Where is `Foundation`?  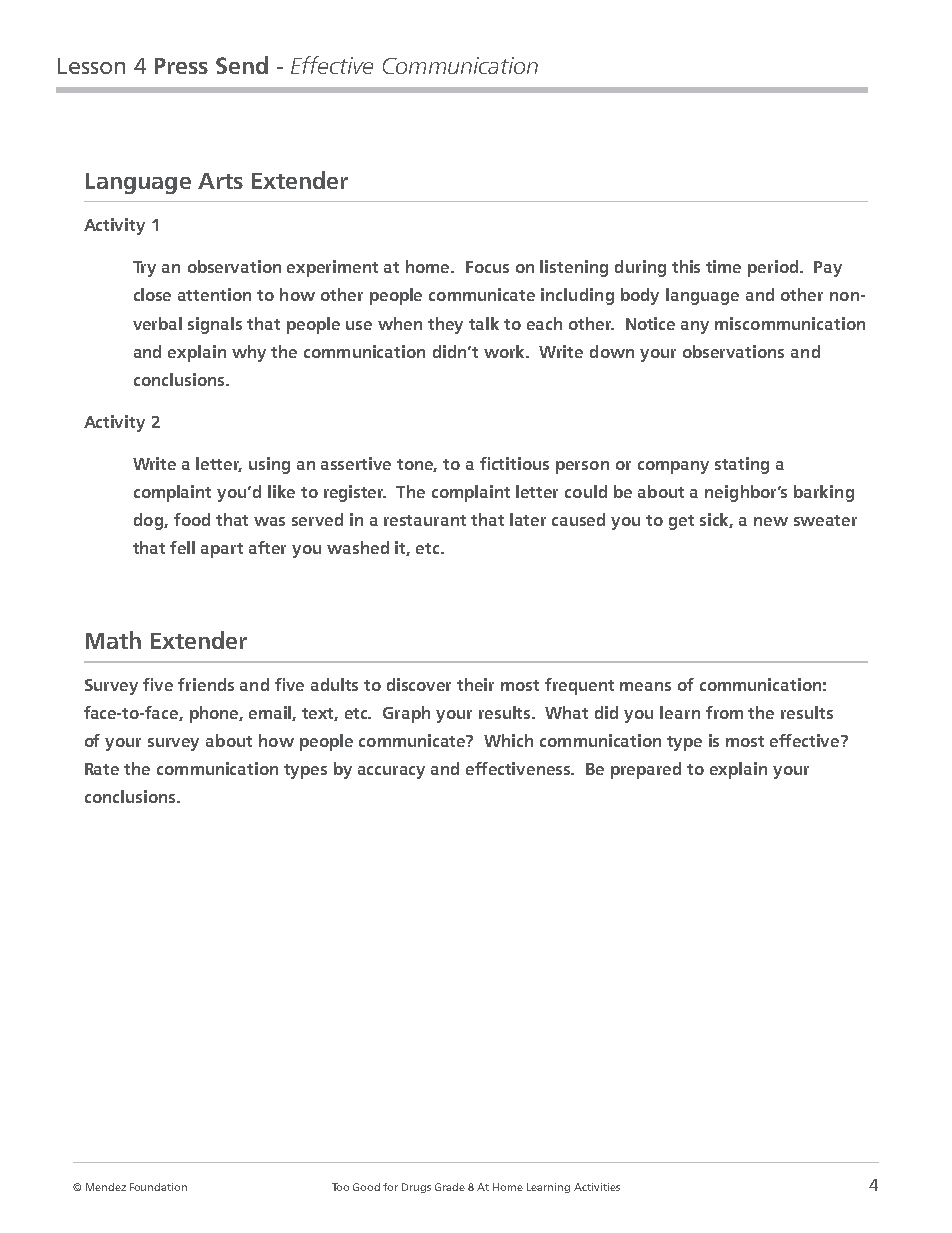
Foundation is located at coordinates (158, 1187).
